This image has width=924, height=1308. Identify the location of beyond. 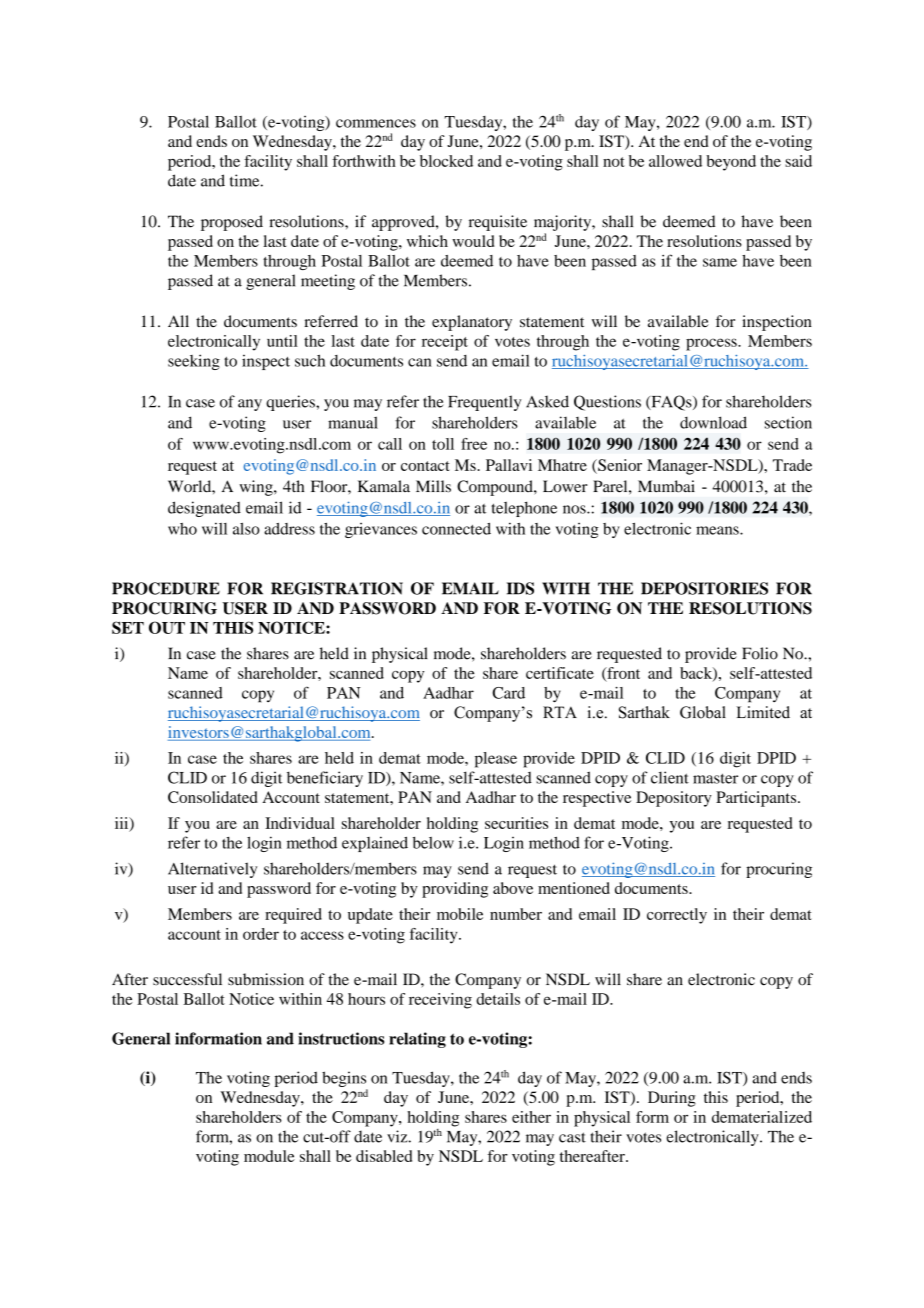
(731, 163).
